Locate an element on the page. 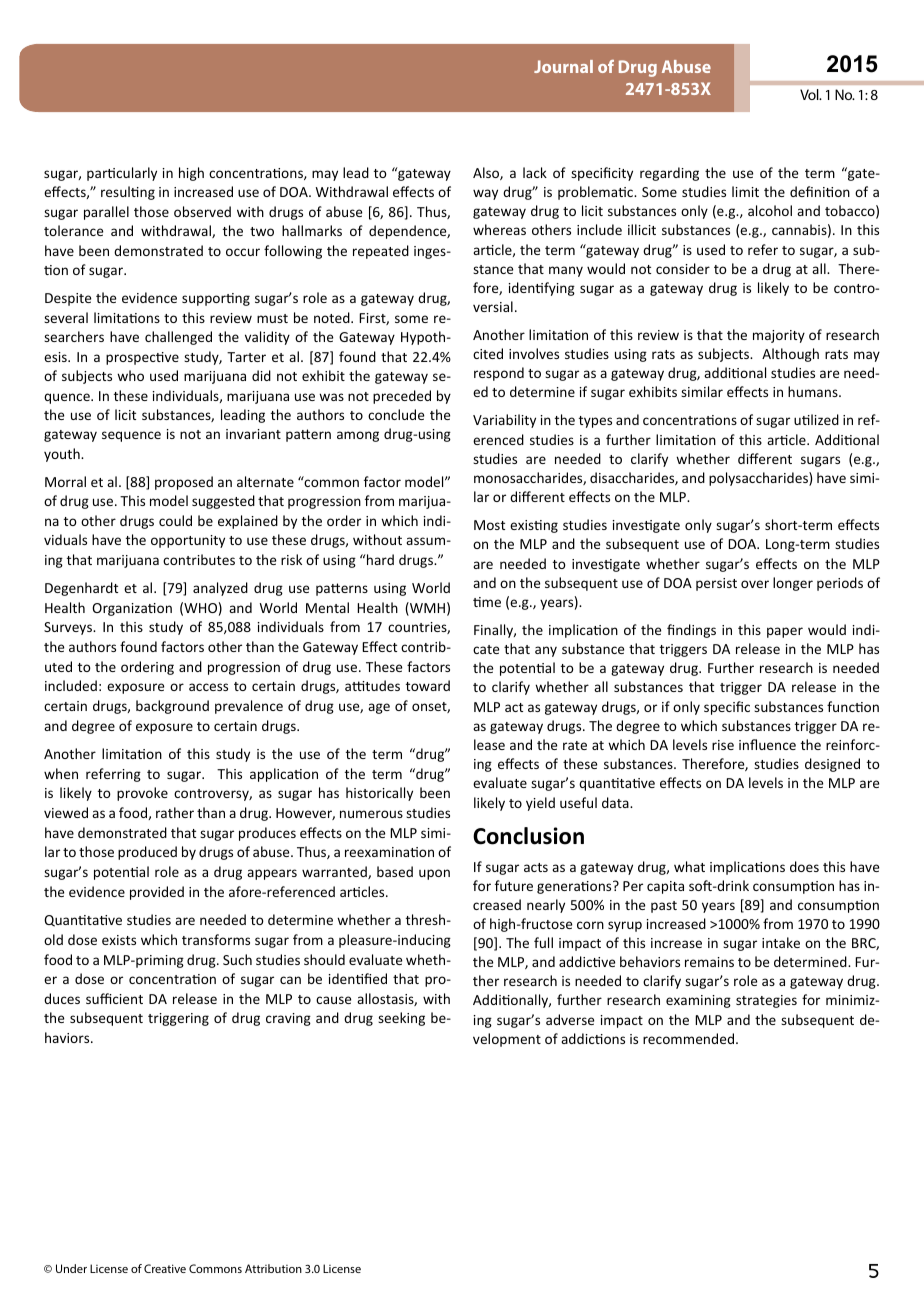  Most is located at coordinates (489, 525).
